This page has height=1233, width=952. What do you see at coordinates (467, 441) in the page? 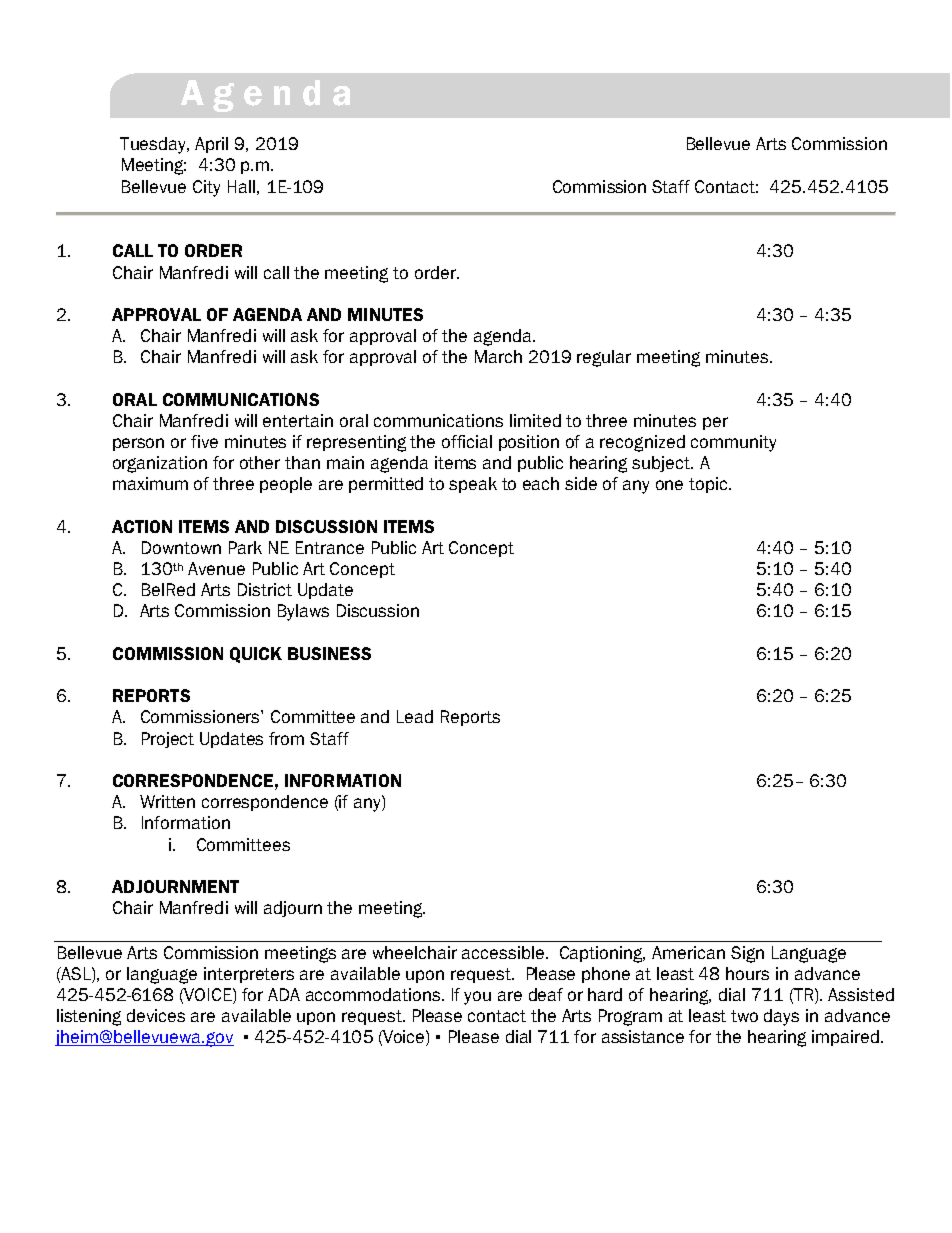
I see `official` at bounding box center [467, 441].
